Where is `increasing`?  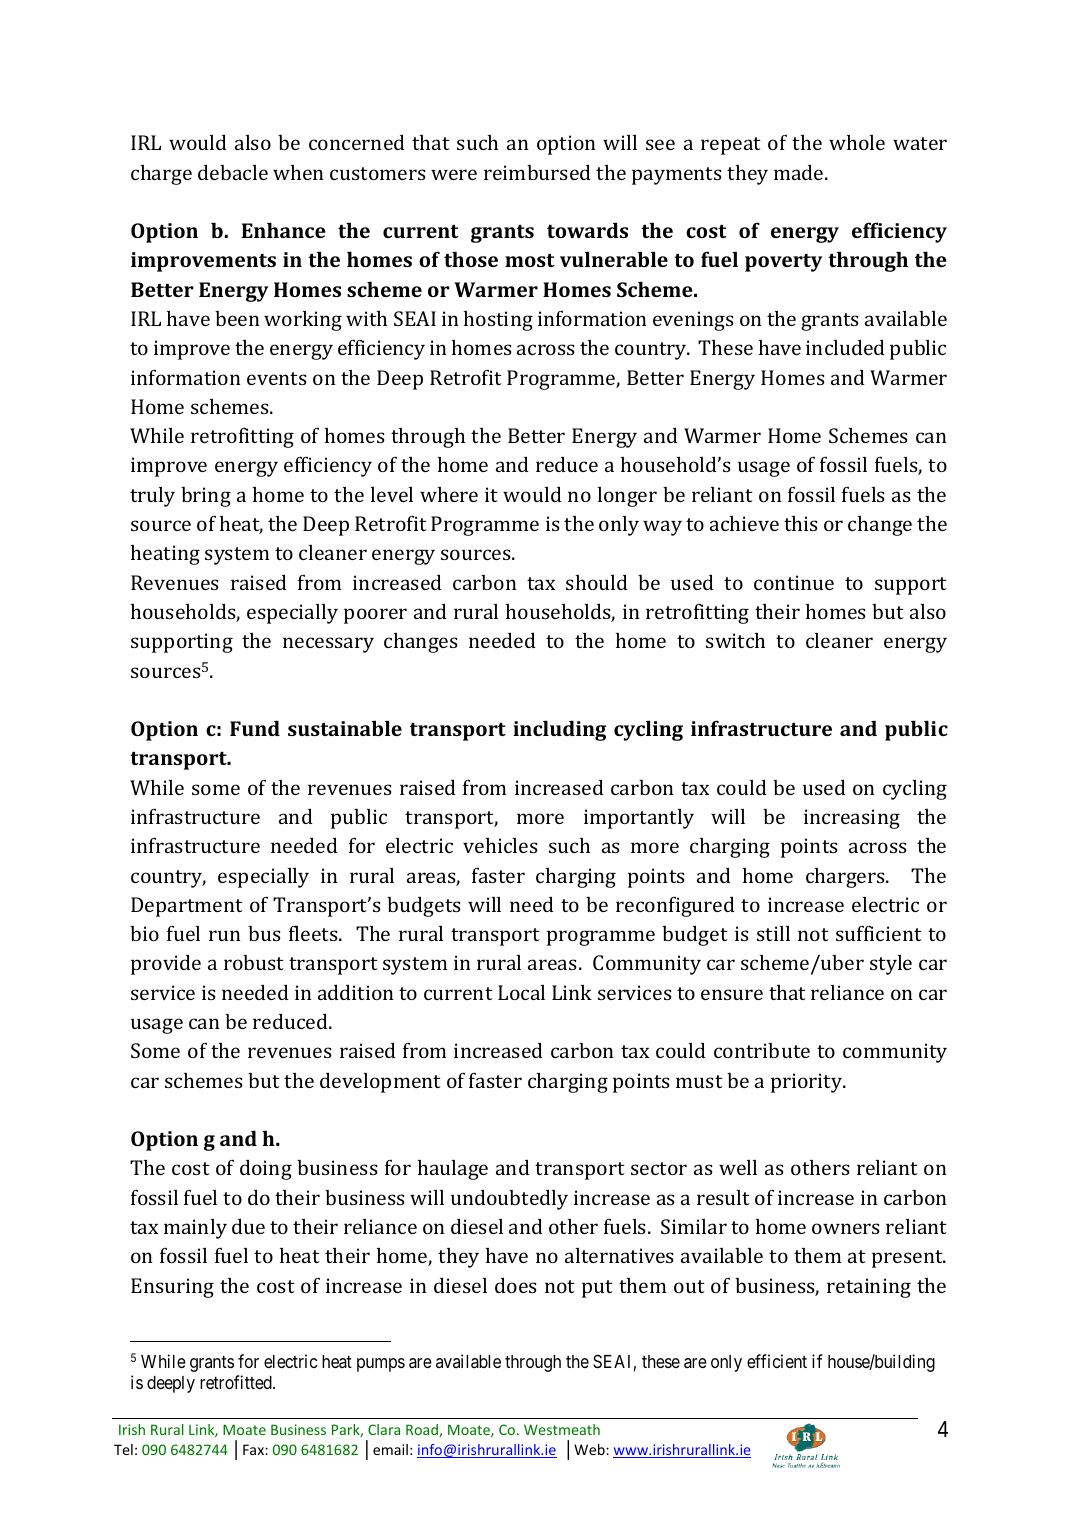
increasing is located at coordinates (852, 819).
